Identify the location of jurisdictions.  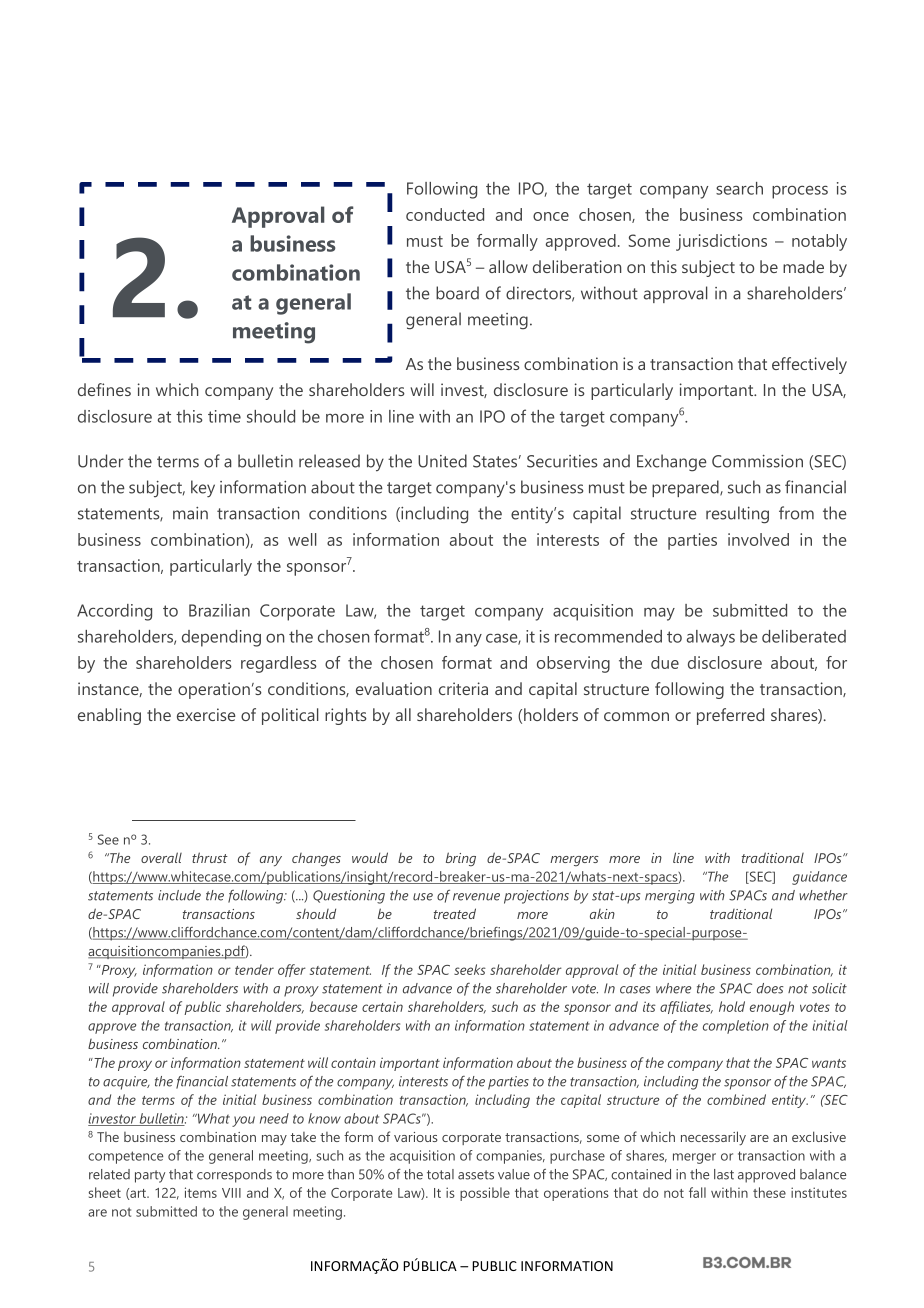
(721, 242).
